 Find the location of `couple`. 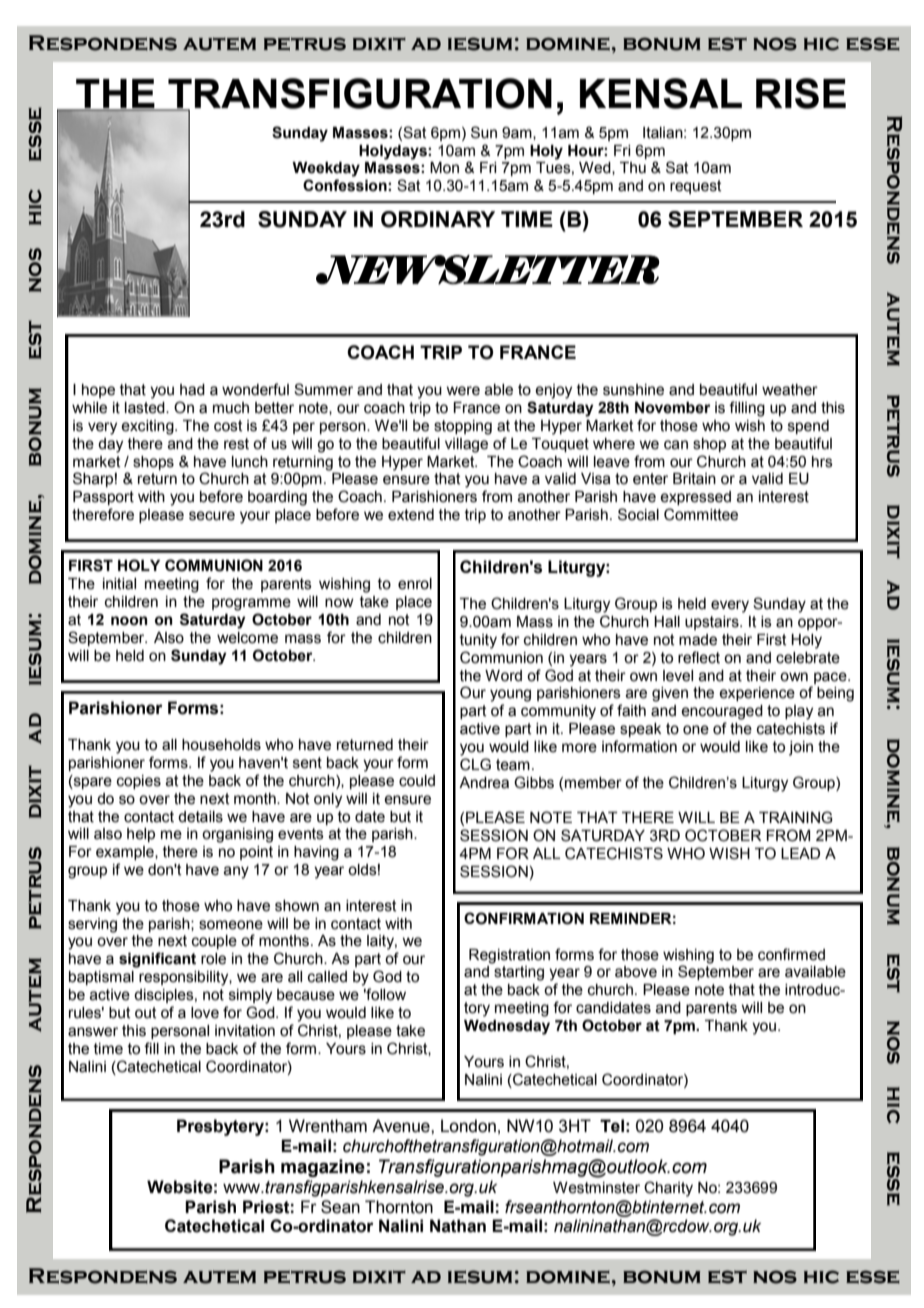

couple is located at coordinates (214, 942).
